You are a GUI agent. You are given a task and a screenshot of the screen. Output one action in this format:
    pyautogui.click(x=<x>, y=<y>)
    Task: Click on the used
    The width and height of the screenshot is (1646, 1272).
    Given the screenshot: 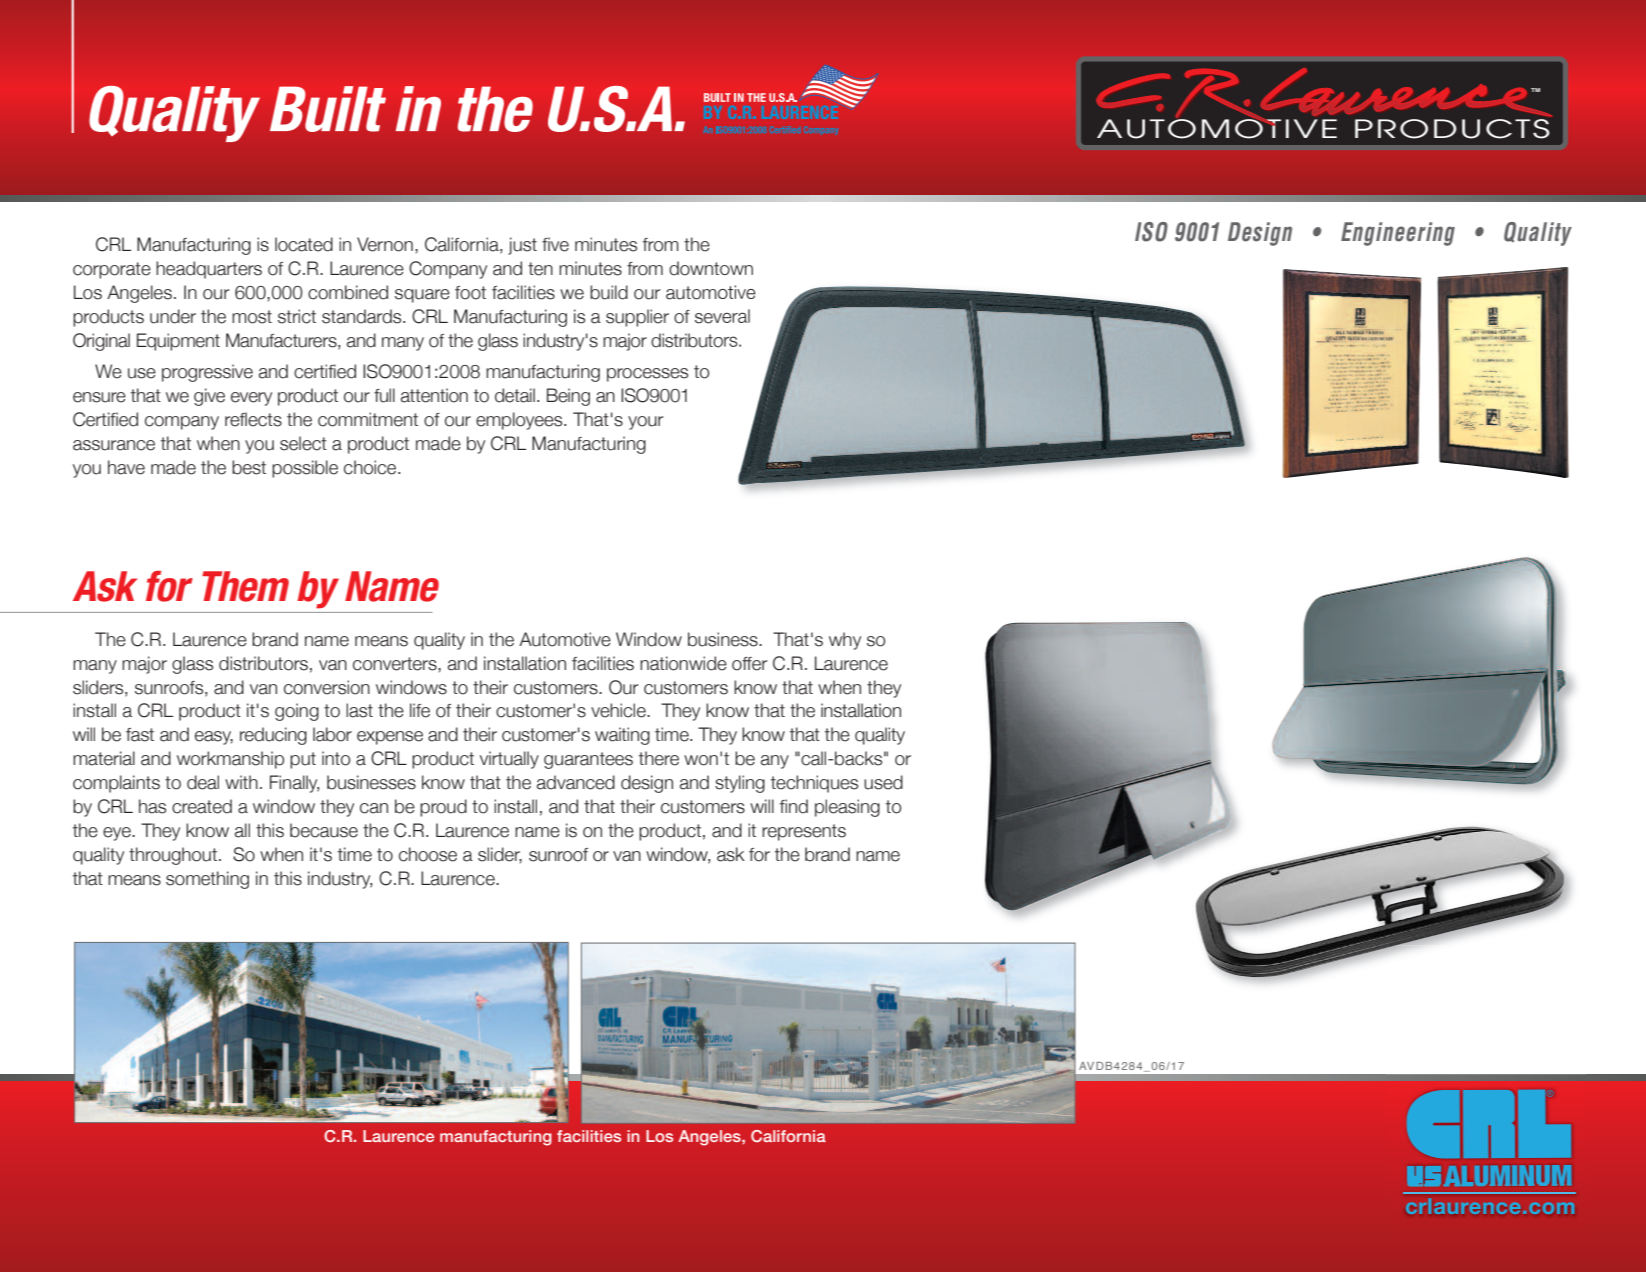 What is the action you would take?
    pyautogui.click(x=883, y=782)
